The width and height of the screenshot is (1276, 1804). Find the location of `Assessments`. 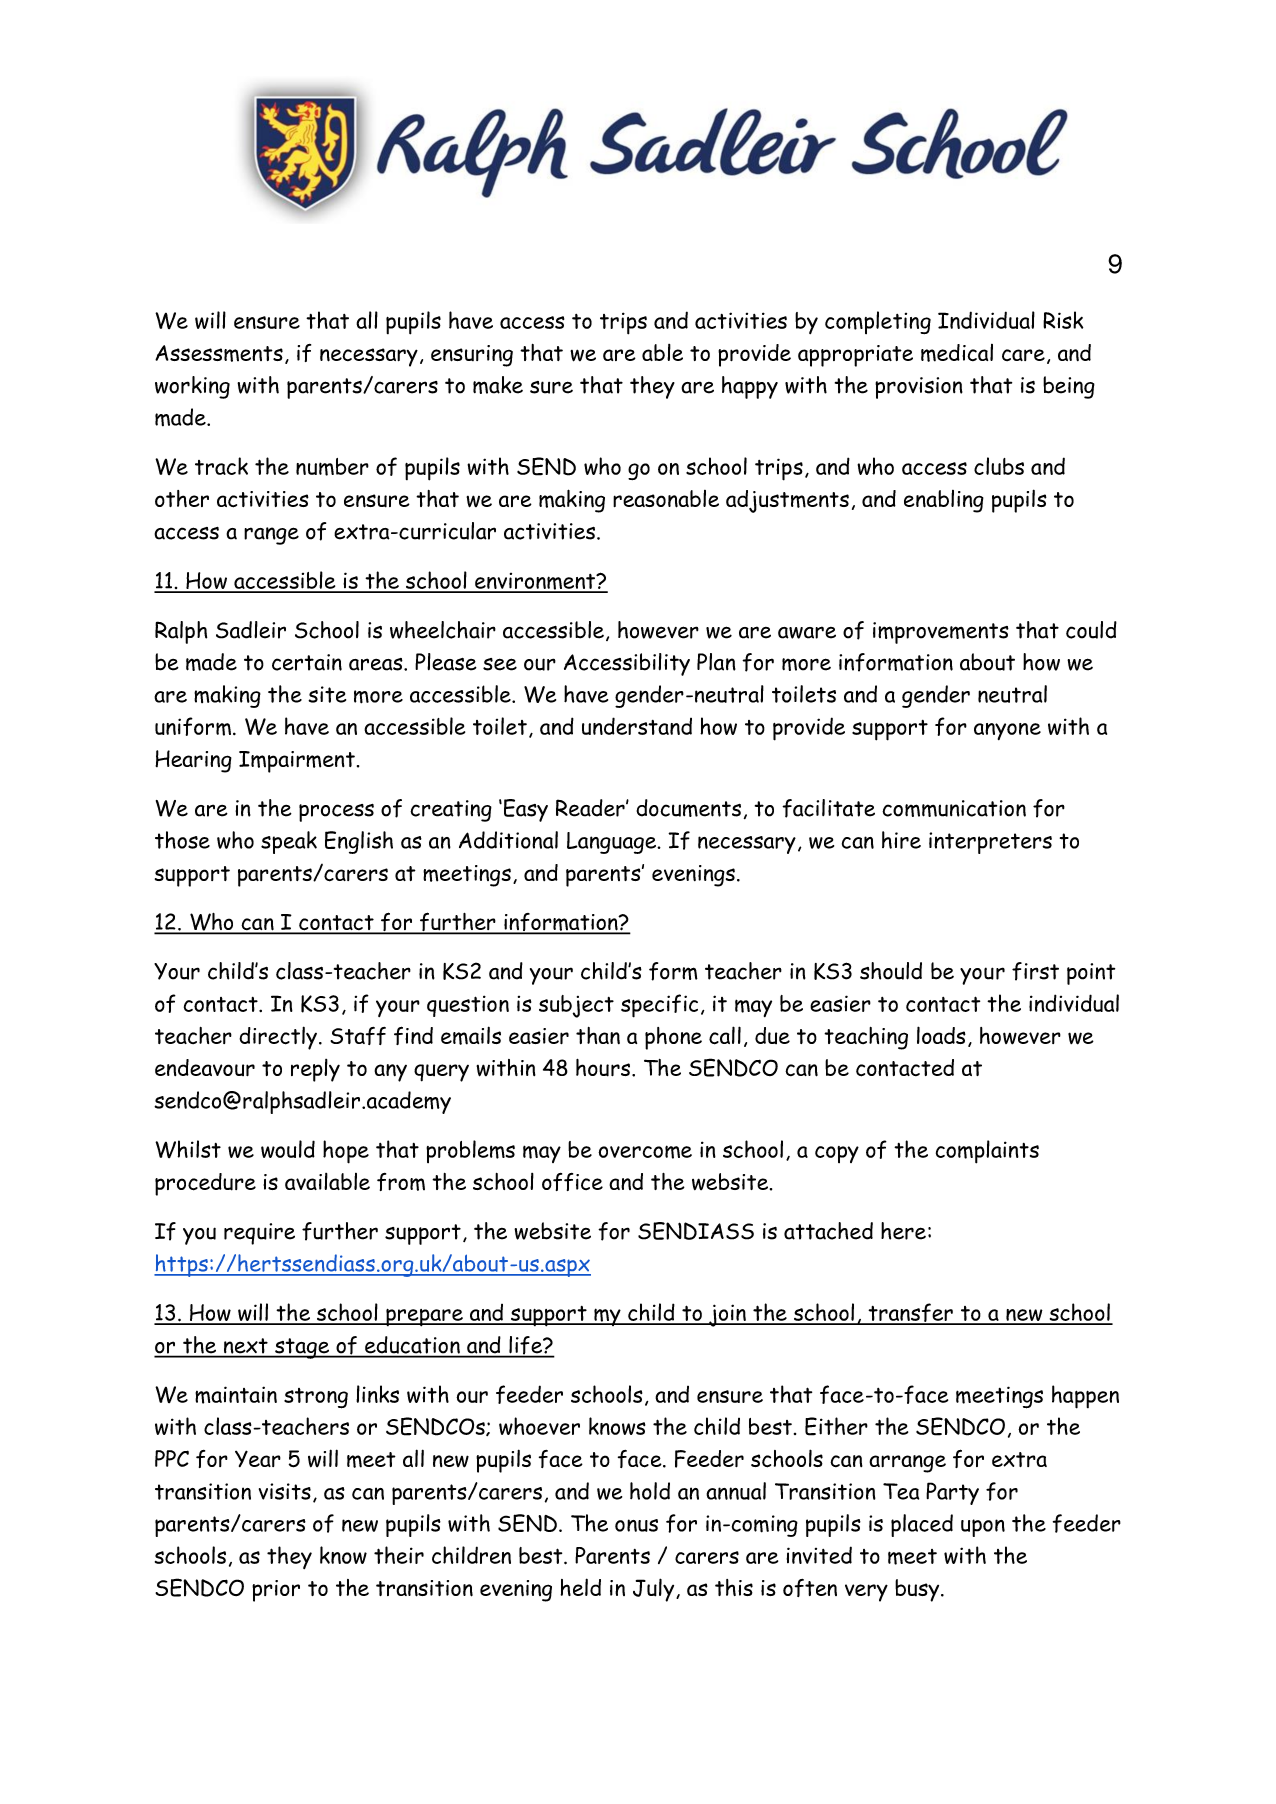

Assessments is located at coordinates (219, 353).
